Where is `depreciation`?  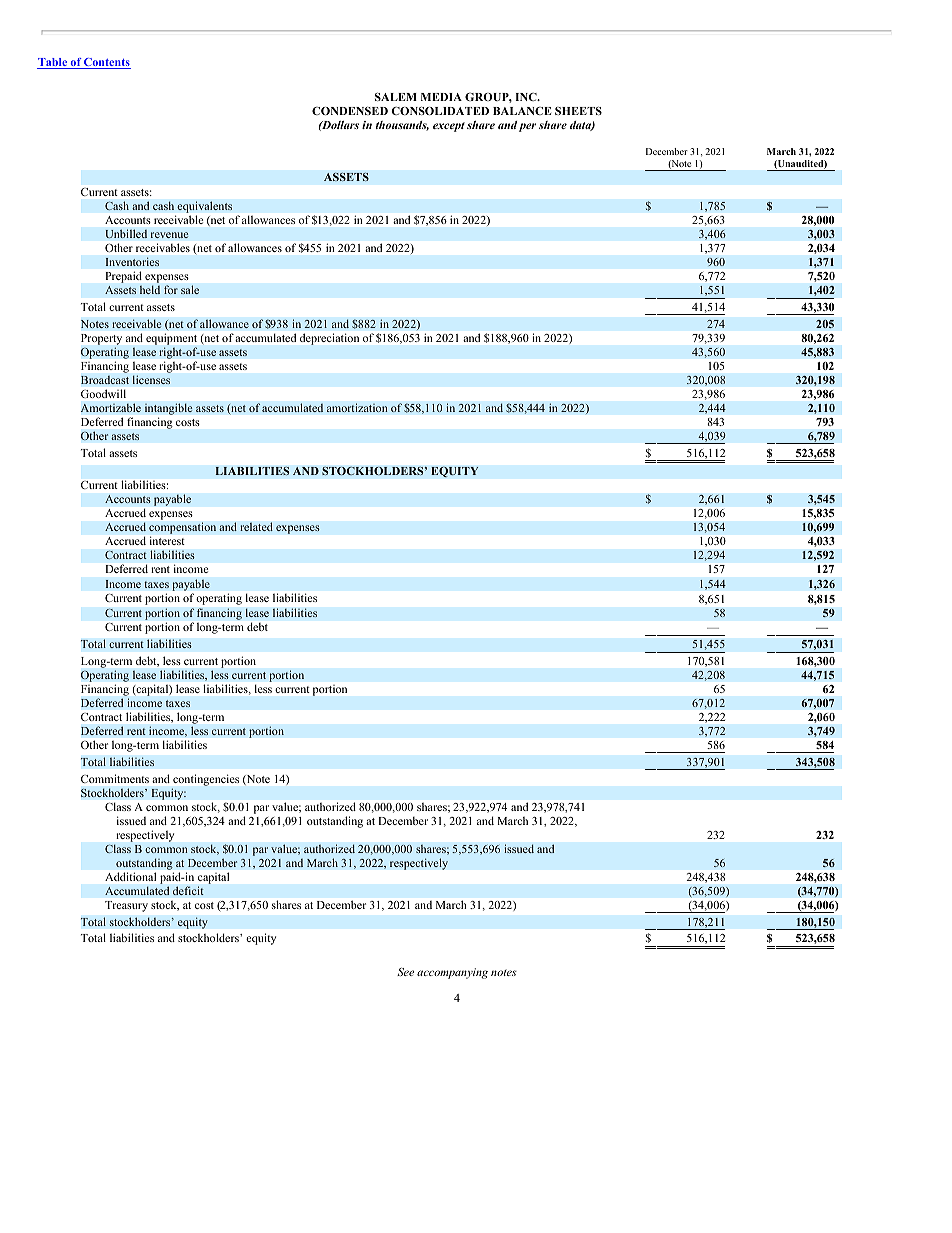
depreciation is located at coordinates (329, 339).
